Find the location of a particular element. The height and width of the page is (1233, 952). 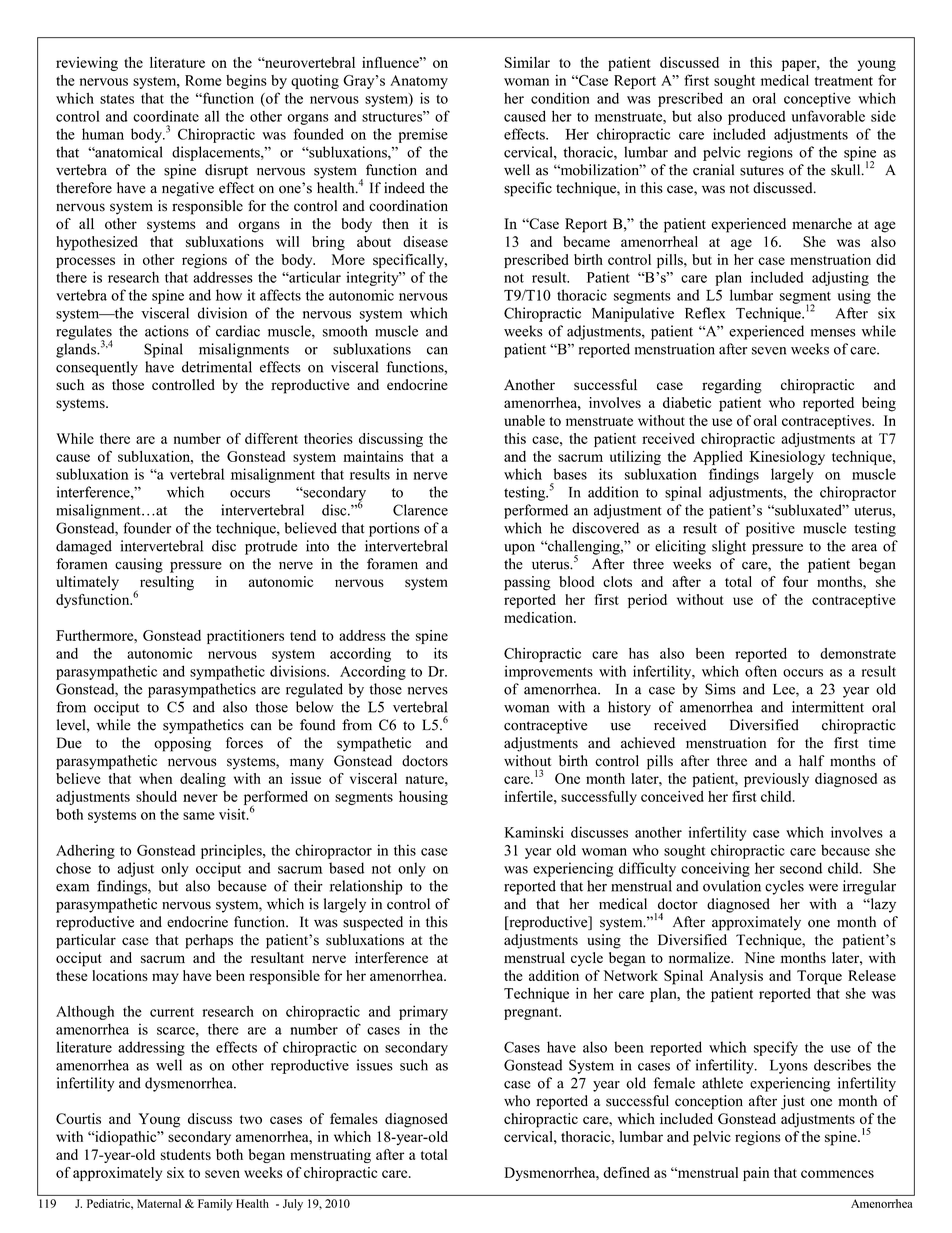

students is located at coordinates (186, 1154).
